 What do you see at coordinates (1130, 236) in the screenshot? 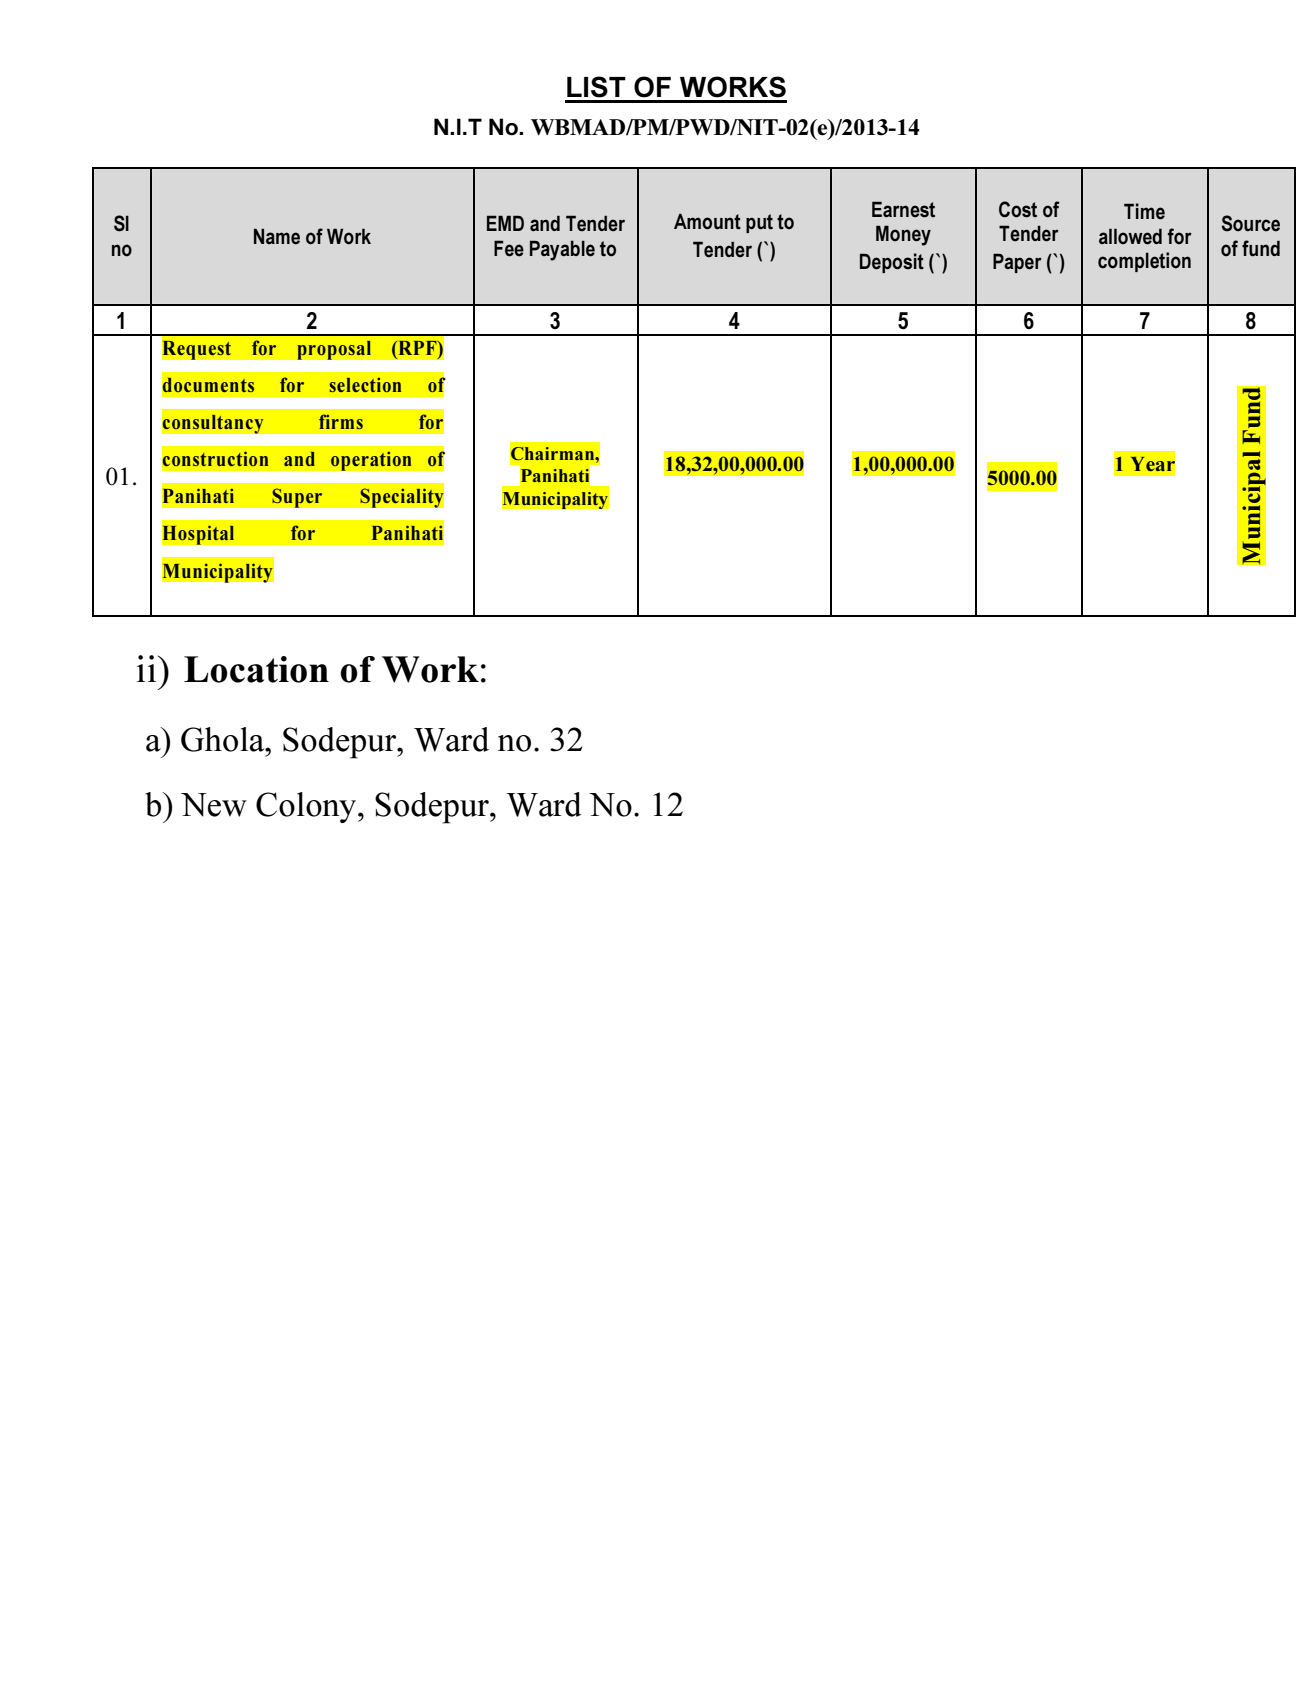
I see `allowed` at bounding box center [1130, 236].
